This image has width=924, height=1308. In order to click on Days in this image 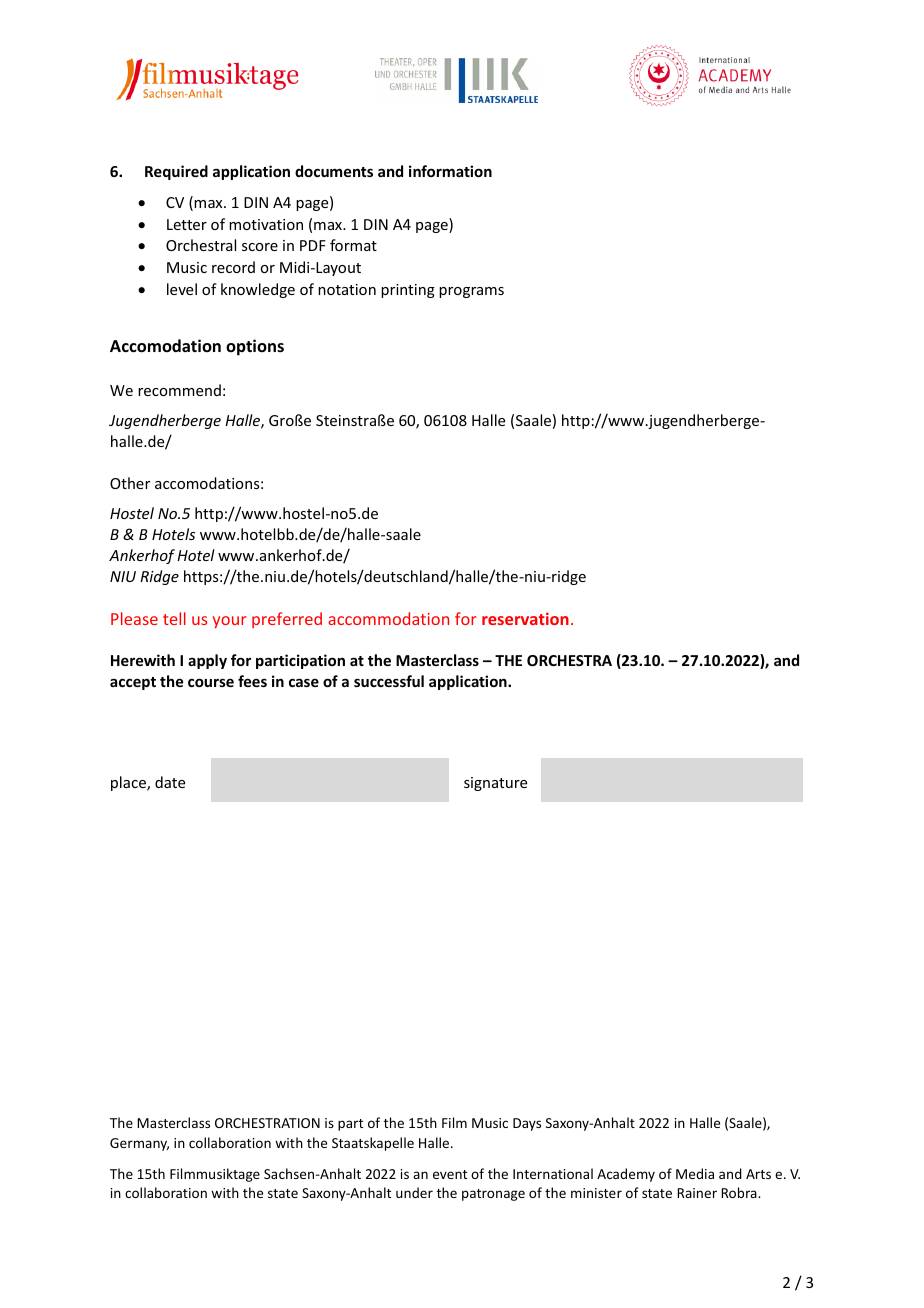, I will do `click(527, 1124)`.
